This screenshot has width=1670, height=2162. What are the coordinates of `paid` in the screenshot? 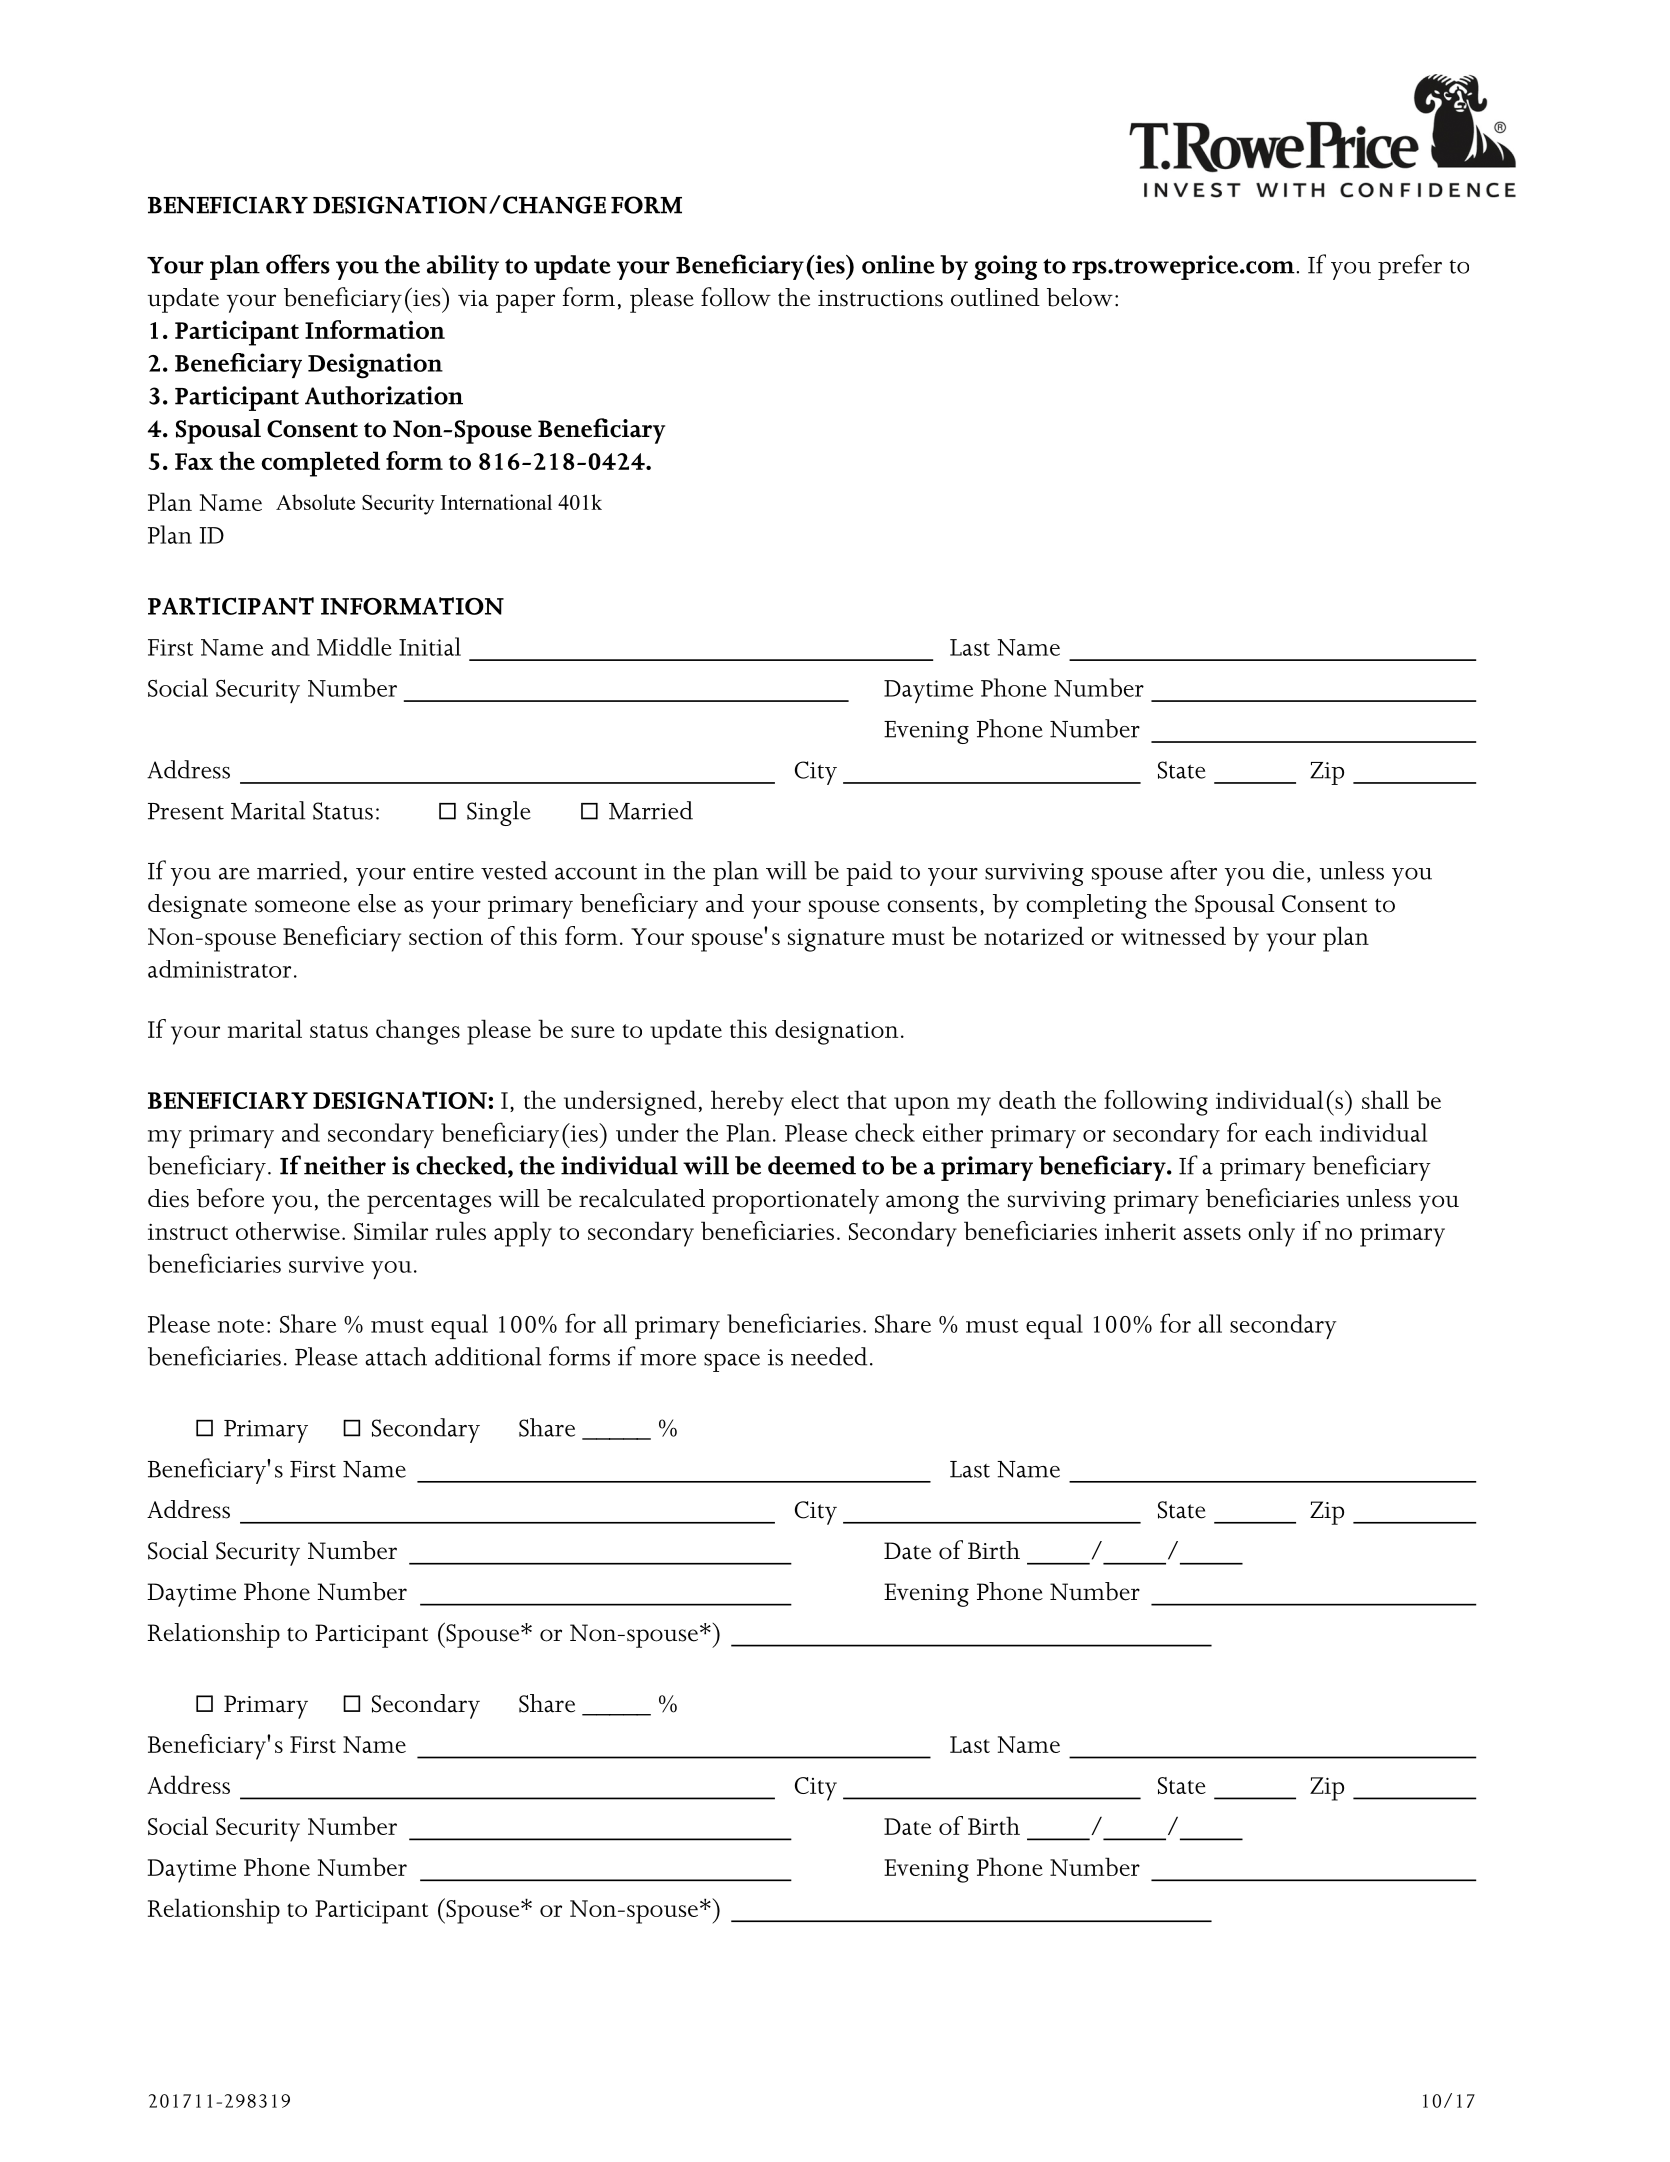 It's located at (869, 873).
